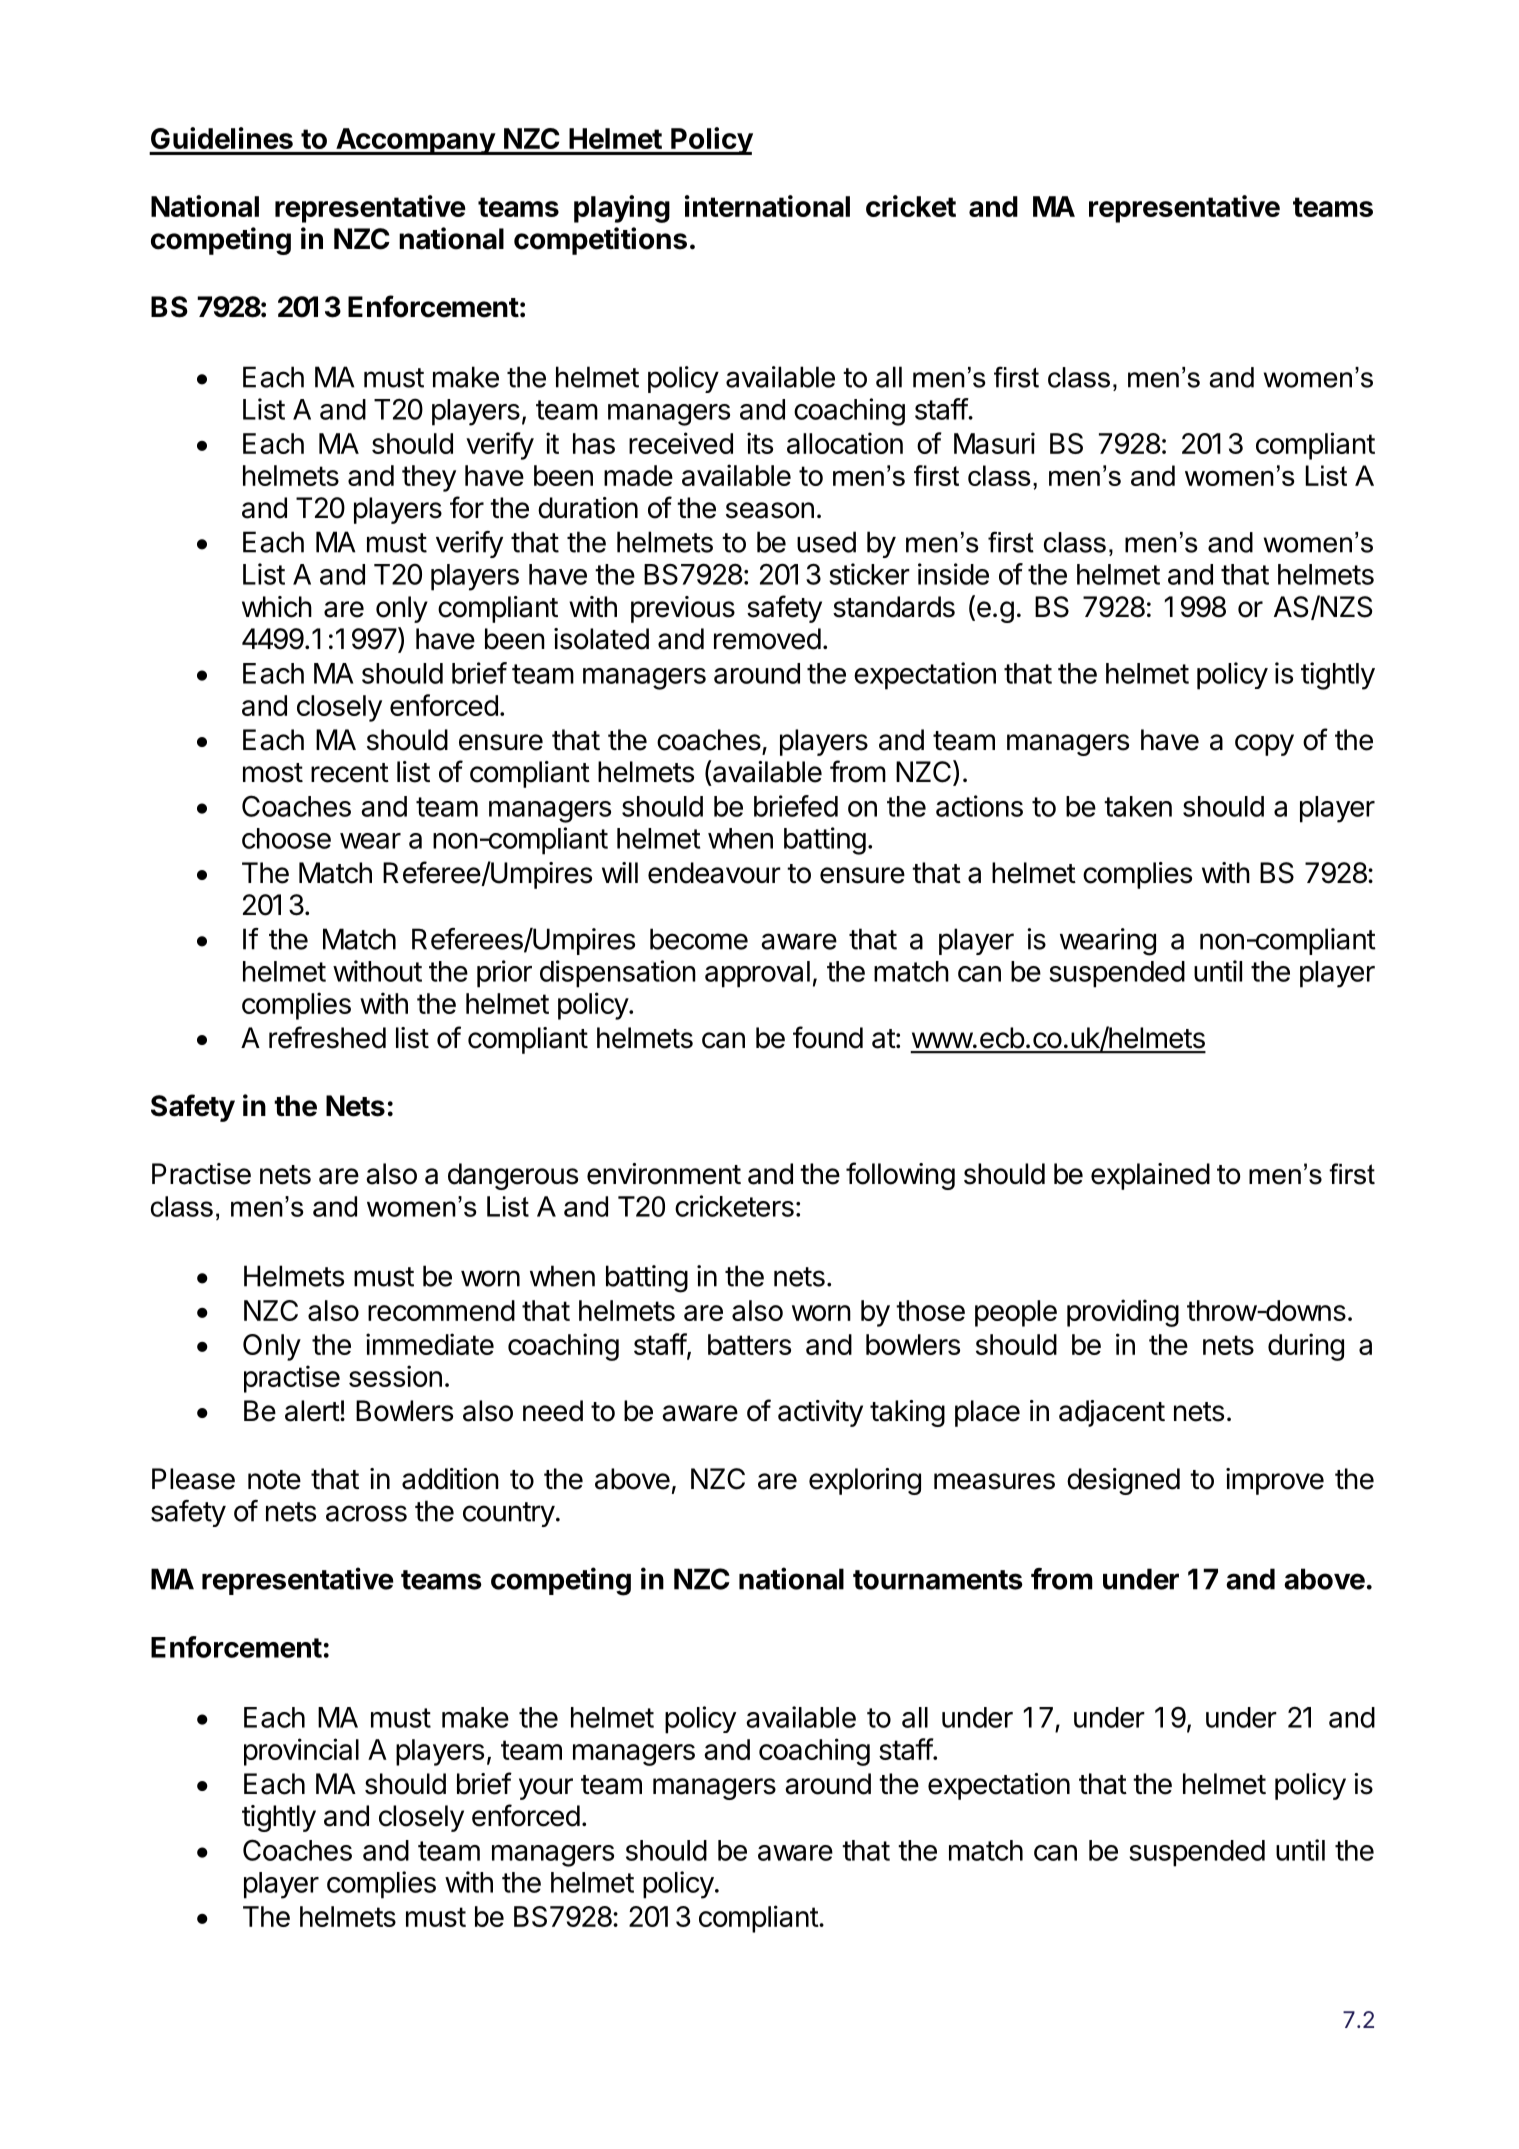 This image has height=2149, width=1519. Describe the element at coordinates (301, 1752) in the image. I see `provincial` at that location.
